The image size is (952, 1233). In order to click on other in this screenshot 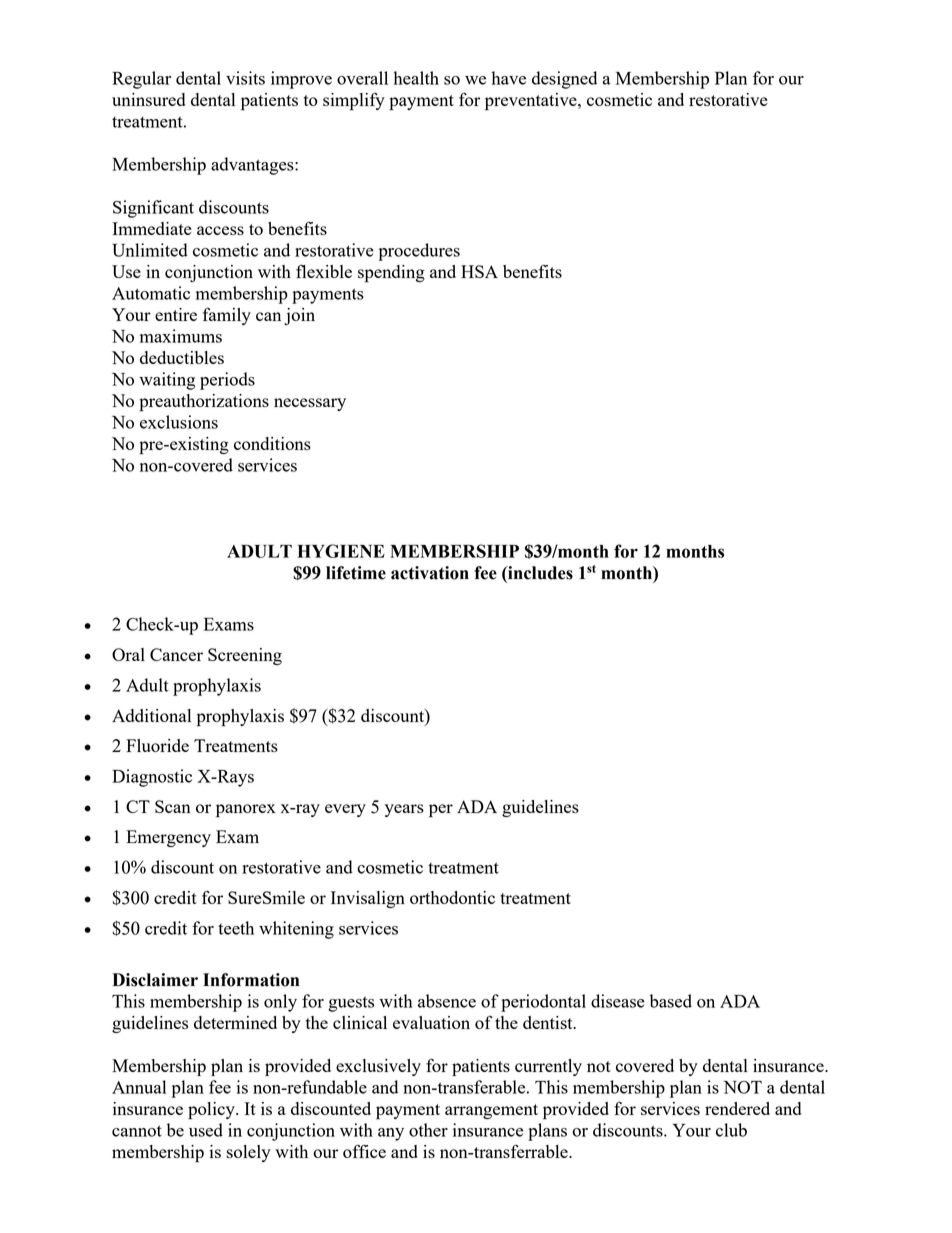, I will do `click(428, 1130)`.
